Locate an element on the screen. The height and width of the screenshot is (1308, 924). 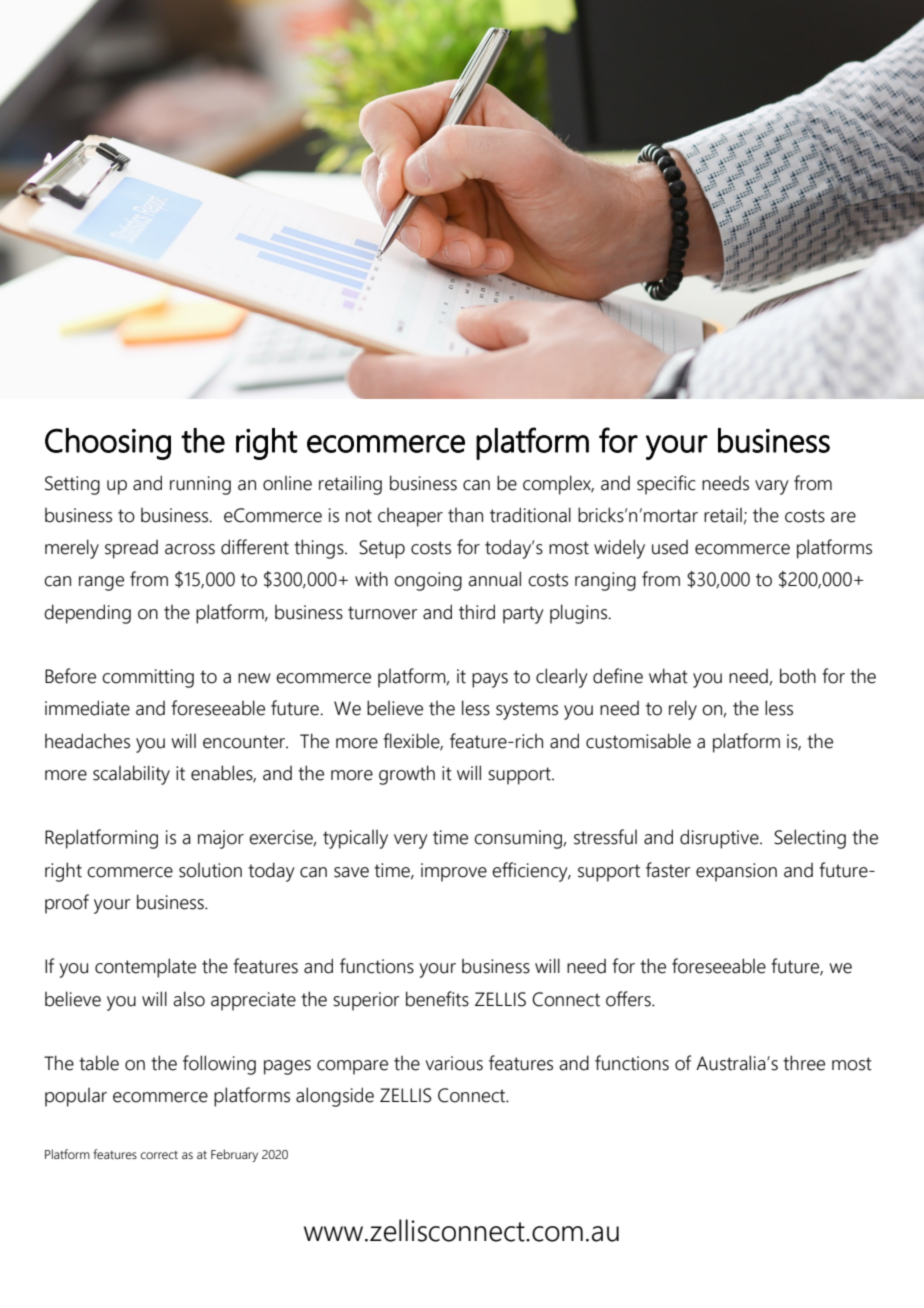
disruptive is located at coordinates (720, 839).
